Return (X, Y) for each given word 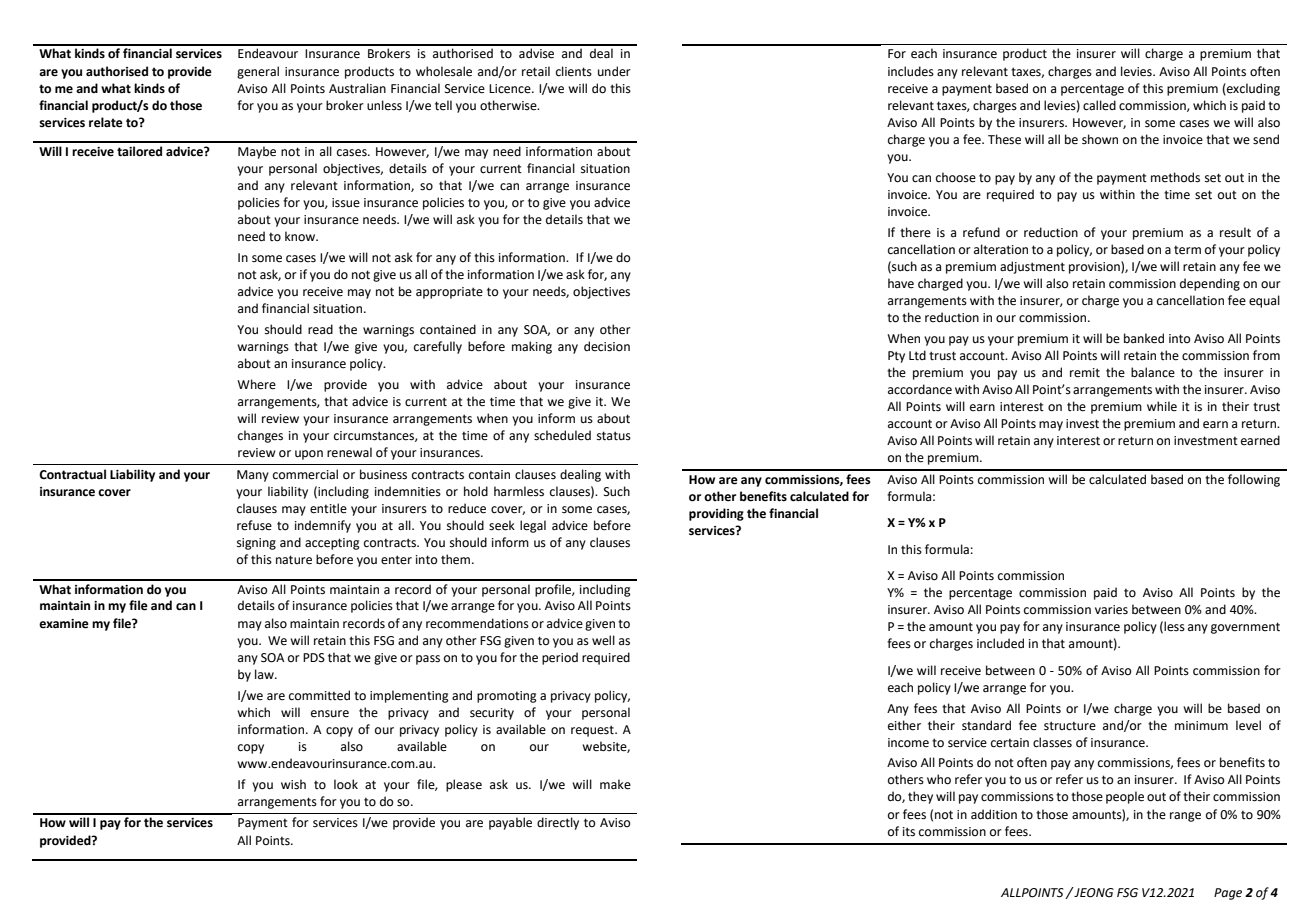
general (258, 72)
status (614, 436)
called (1099, 105)
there (915, 232)
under (614, 71)
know (301, 236)
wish (293, 784)
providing (716, 514)
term (1187, 250)
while (1162, 406)
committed (319, 695)
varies (1111, 610)
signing (256, 544)
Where (256, 384)
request (593, 731)
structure (1070, 726)
